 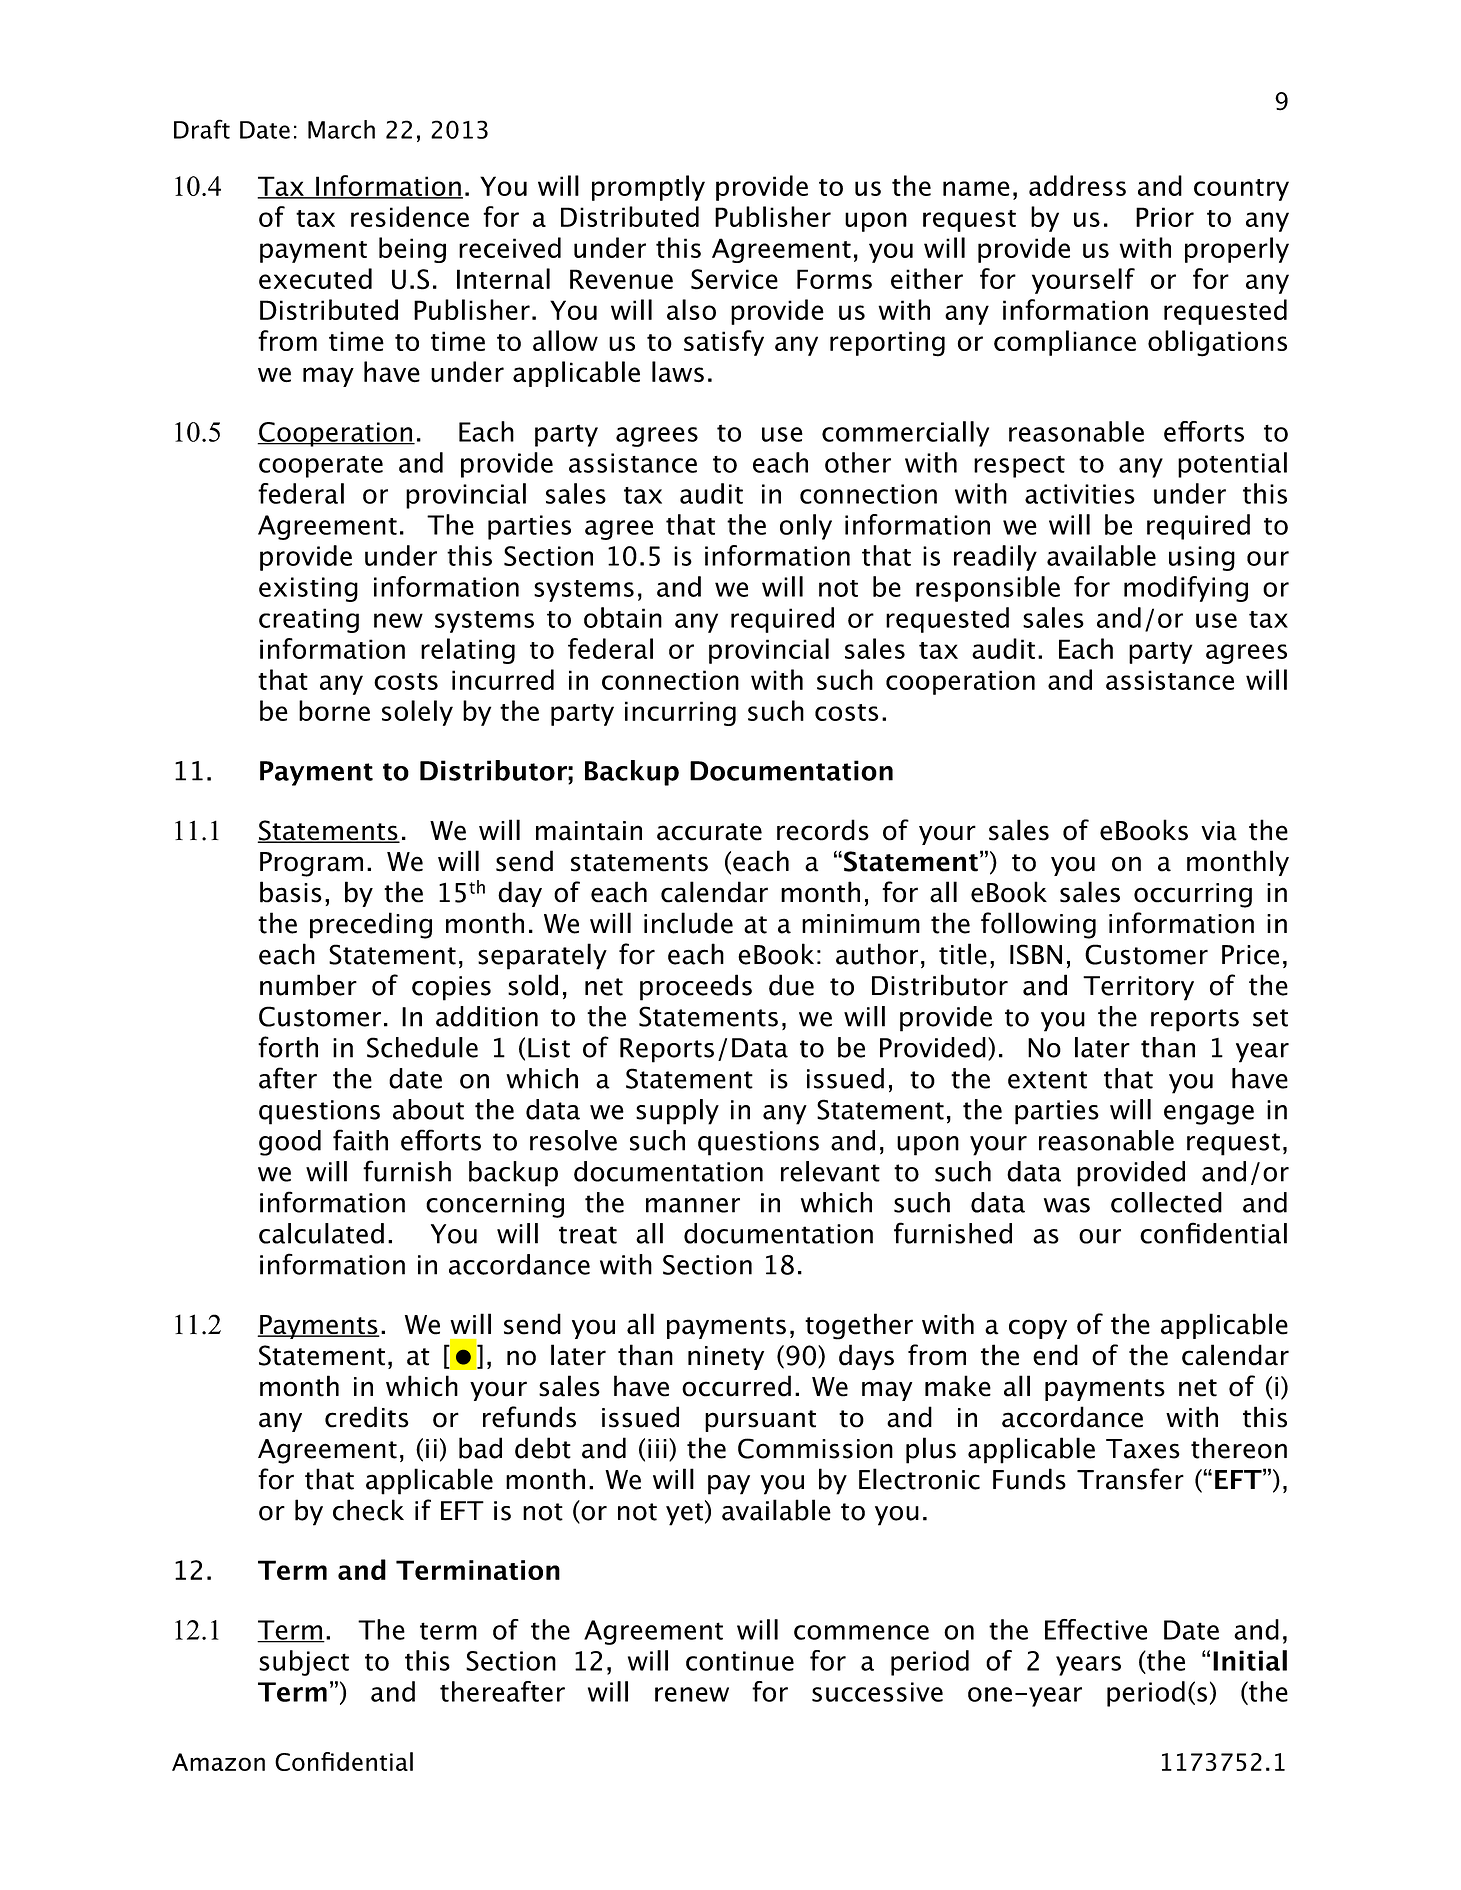 What do you see at coordinates (341, 129) in the screenshot?
I see `March` at bounding box center [341, 129].
